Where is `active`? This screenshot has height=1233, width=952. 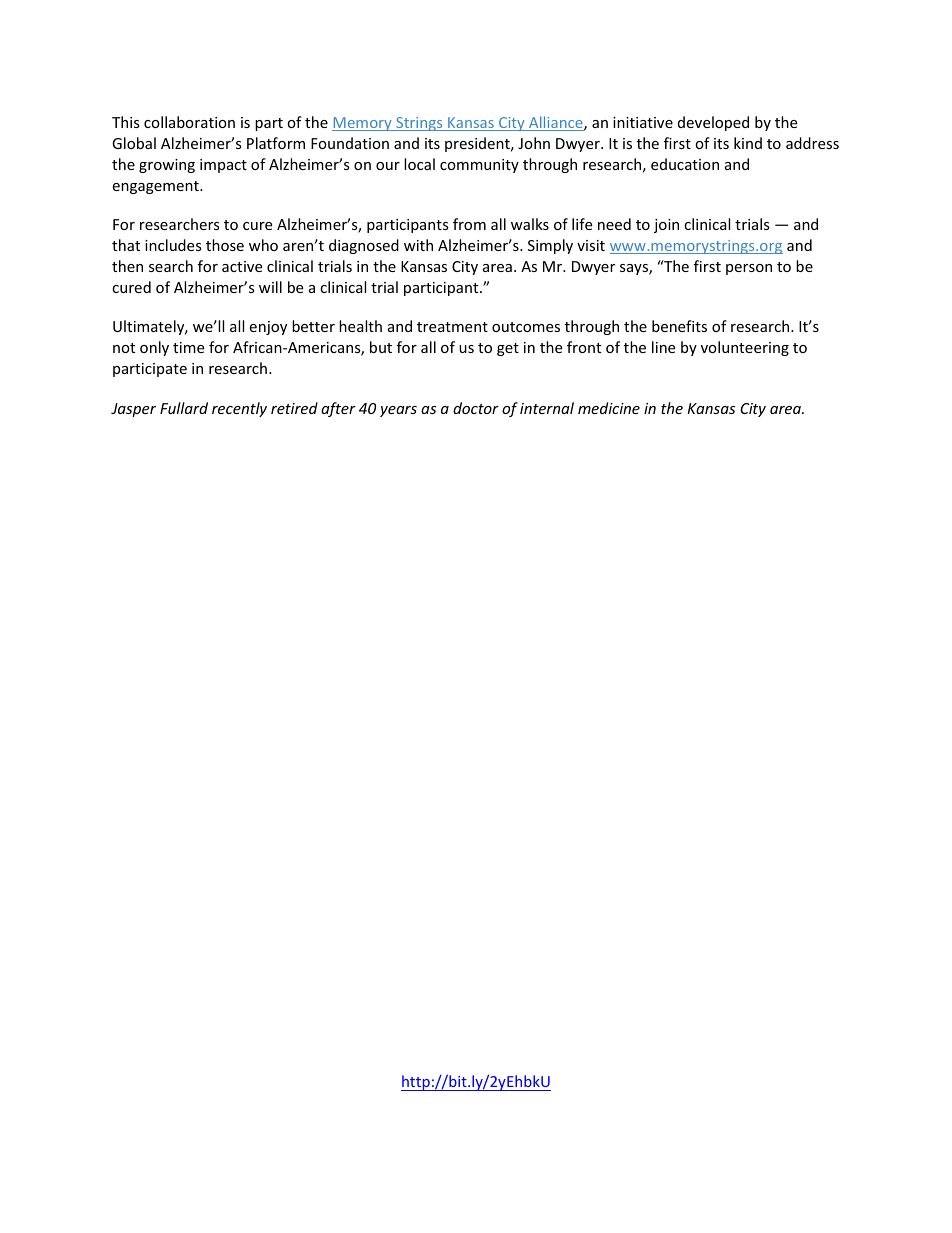
active is located at coordinates (242, 266).
